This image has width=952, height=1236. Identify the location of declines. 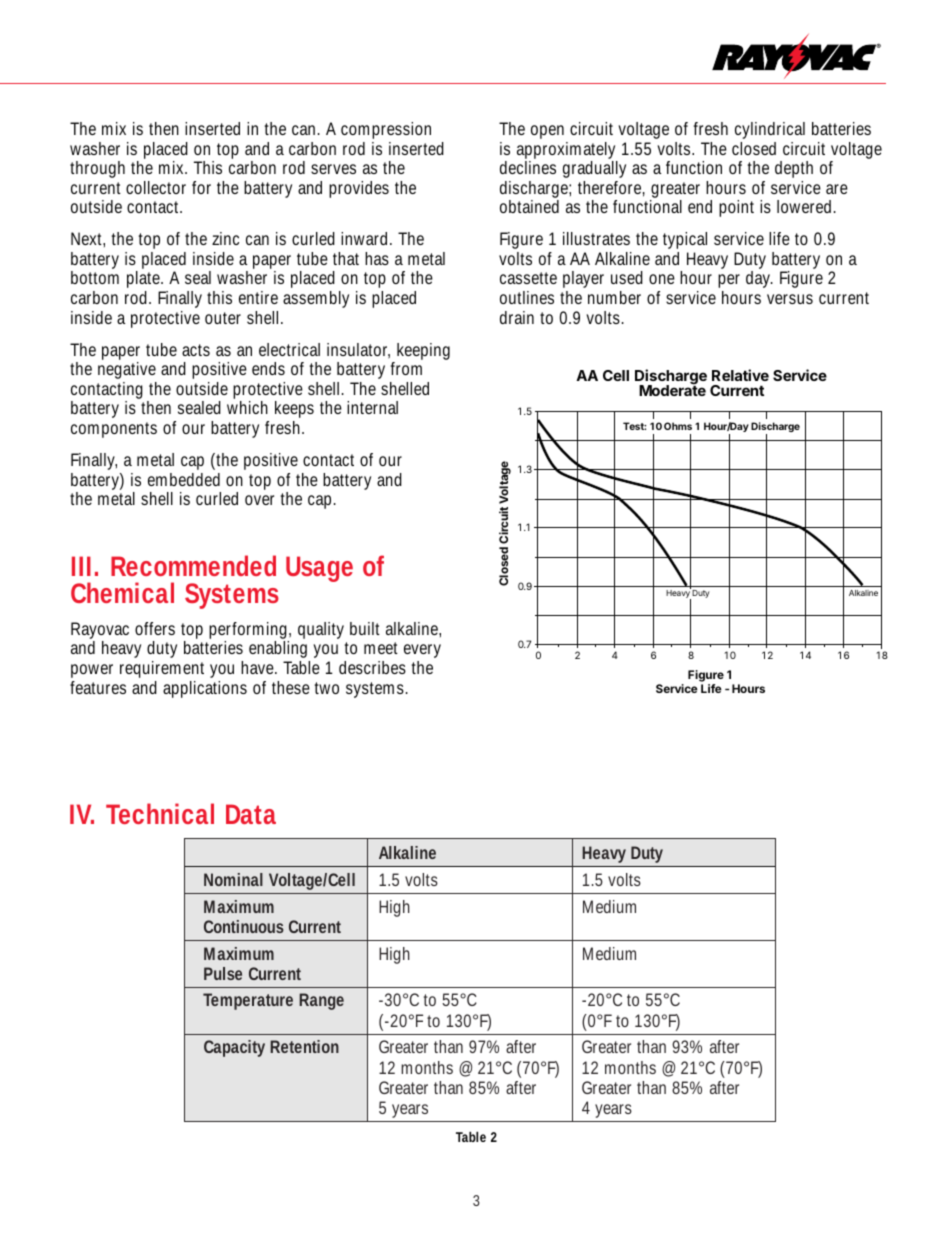
(528, 167).
